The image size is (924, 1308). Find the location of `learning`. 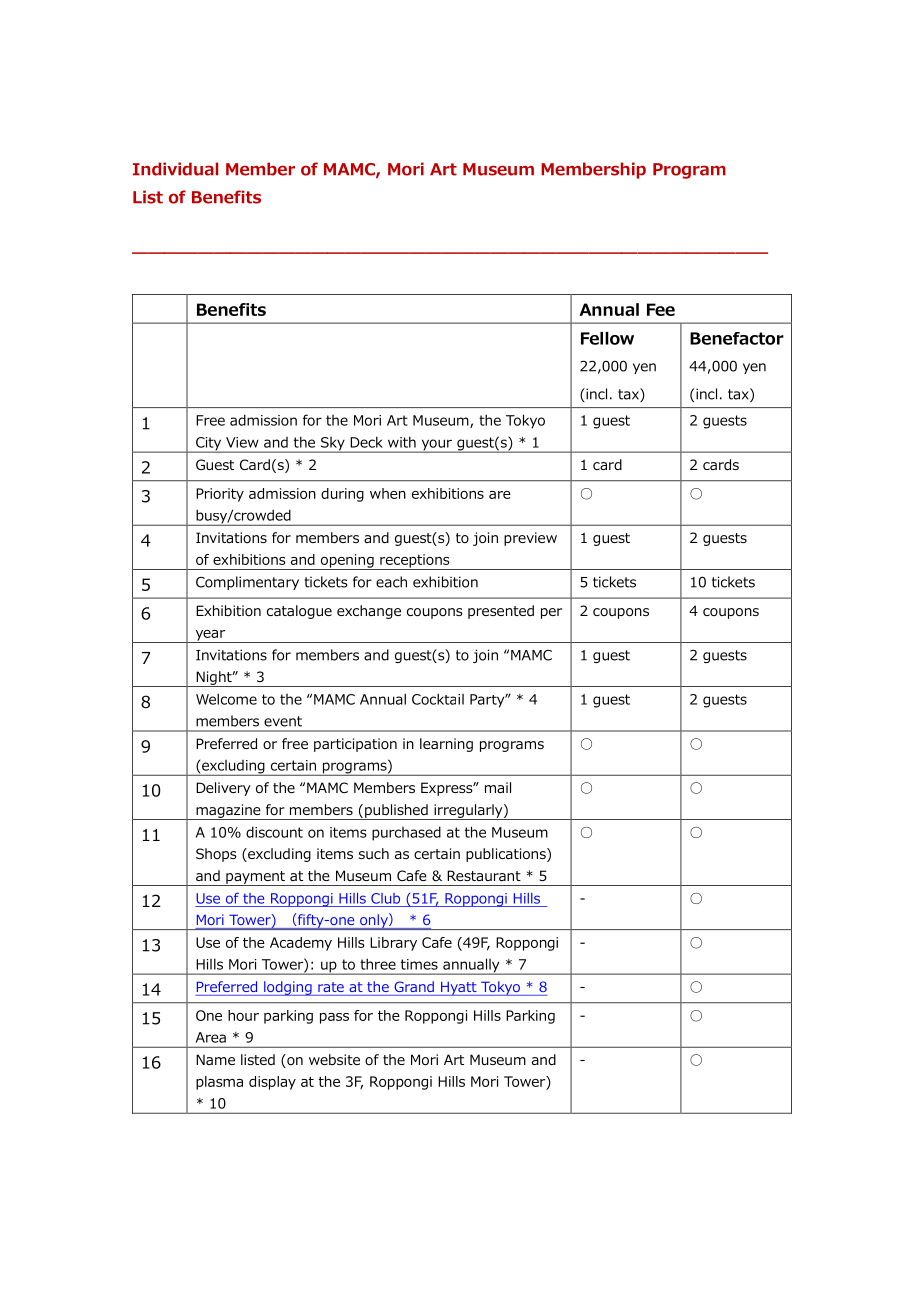

learning is located at coordinates (446, 745).
